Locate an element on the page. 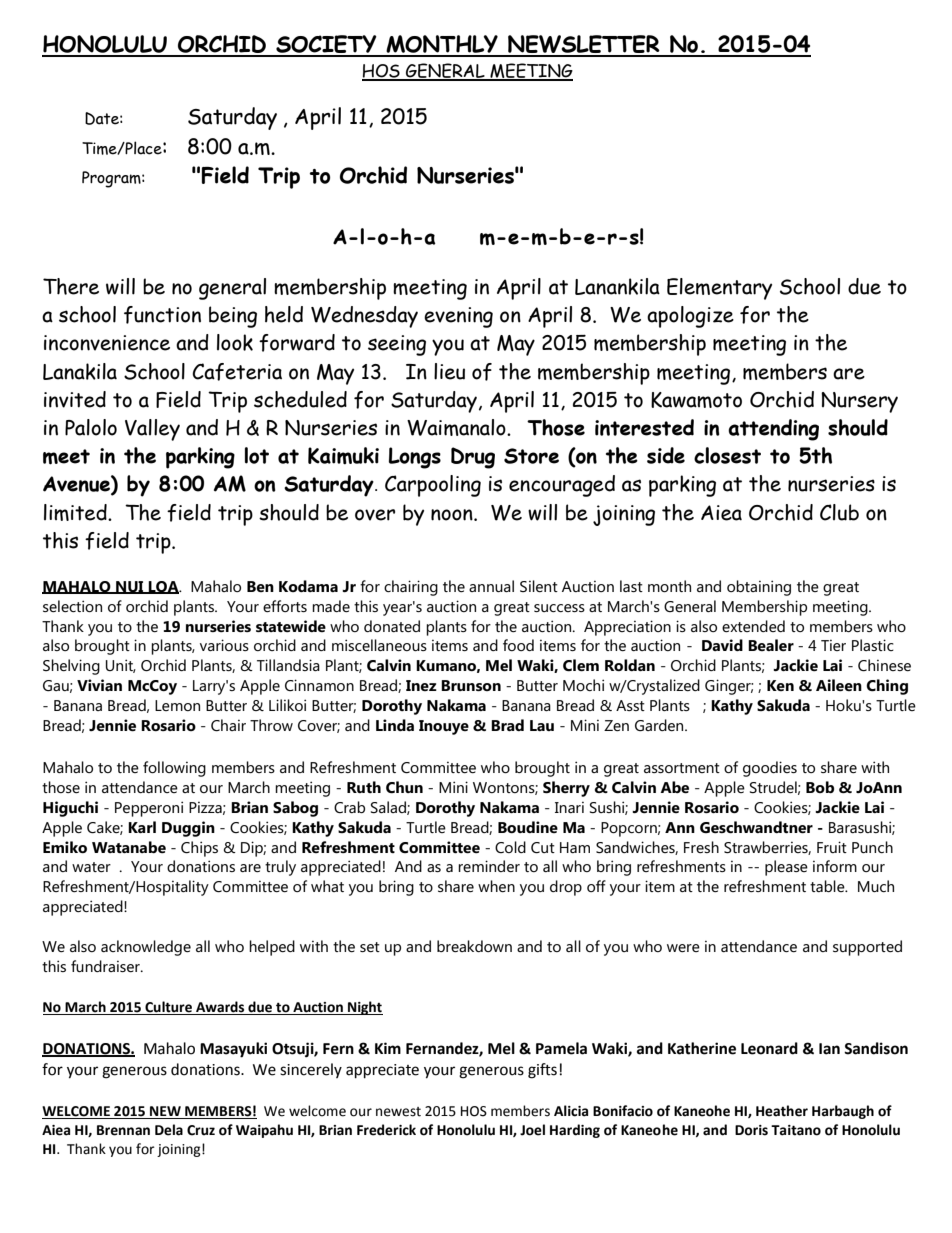 This document has height=1233, width=952. Elementary is located at coordinates (719, 289).
